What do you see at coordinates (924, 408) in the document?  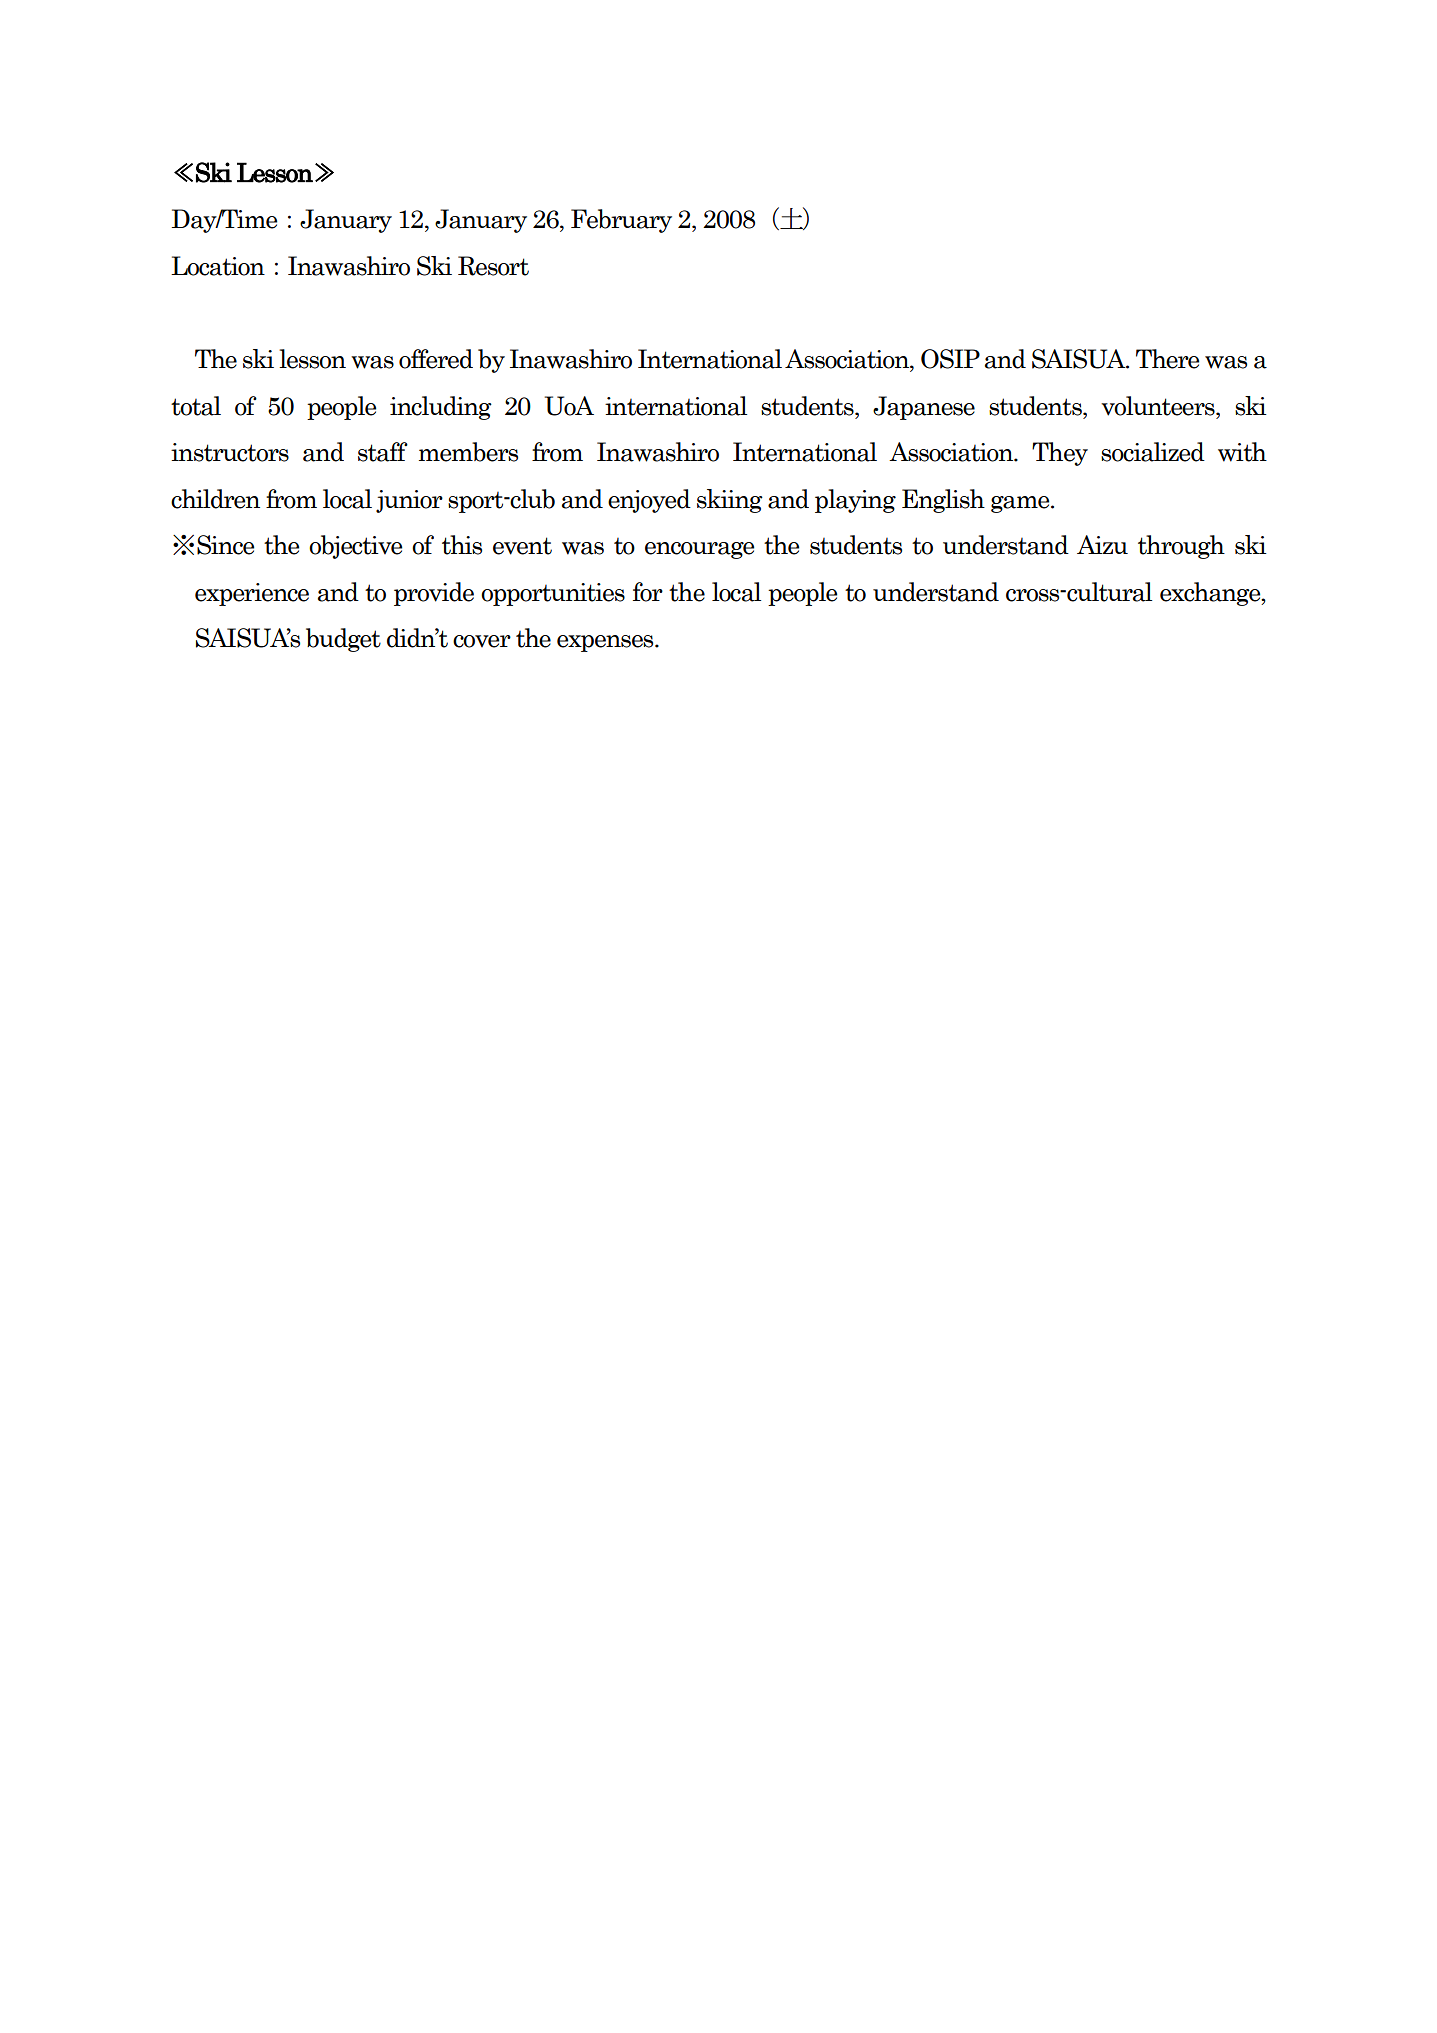 I see `Japanese` at bounding box center [924, 408].
